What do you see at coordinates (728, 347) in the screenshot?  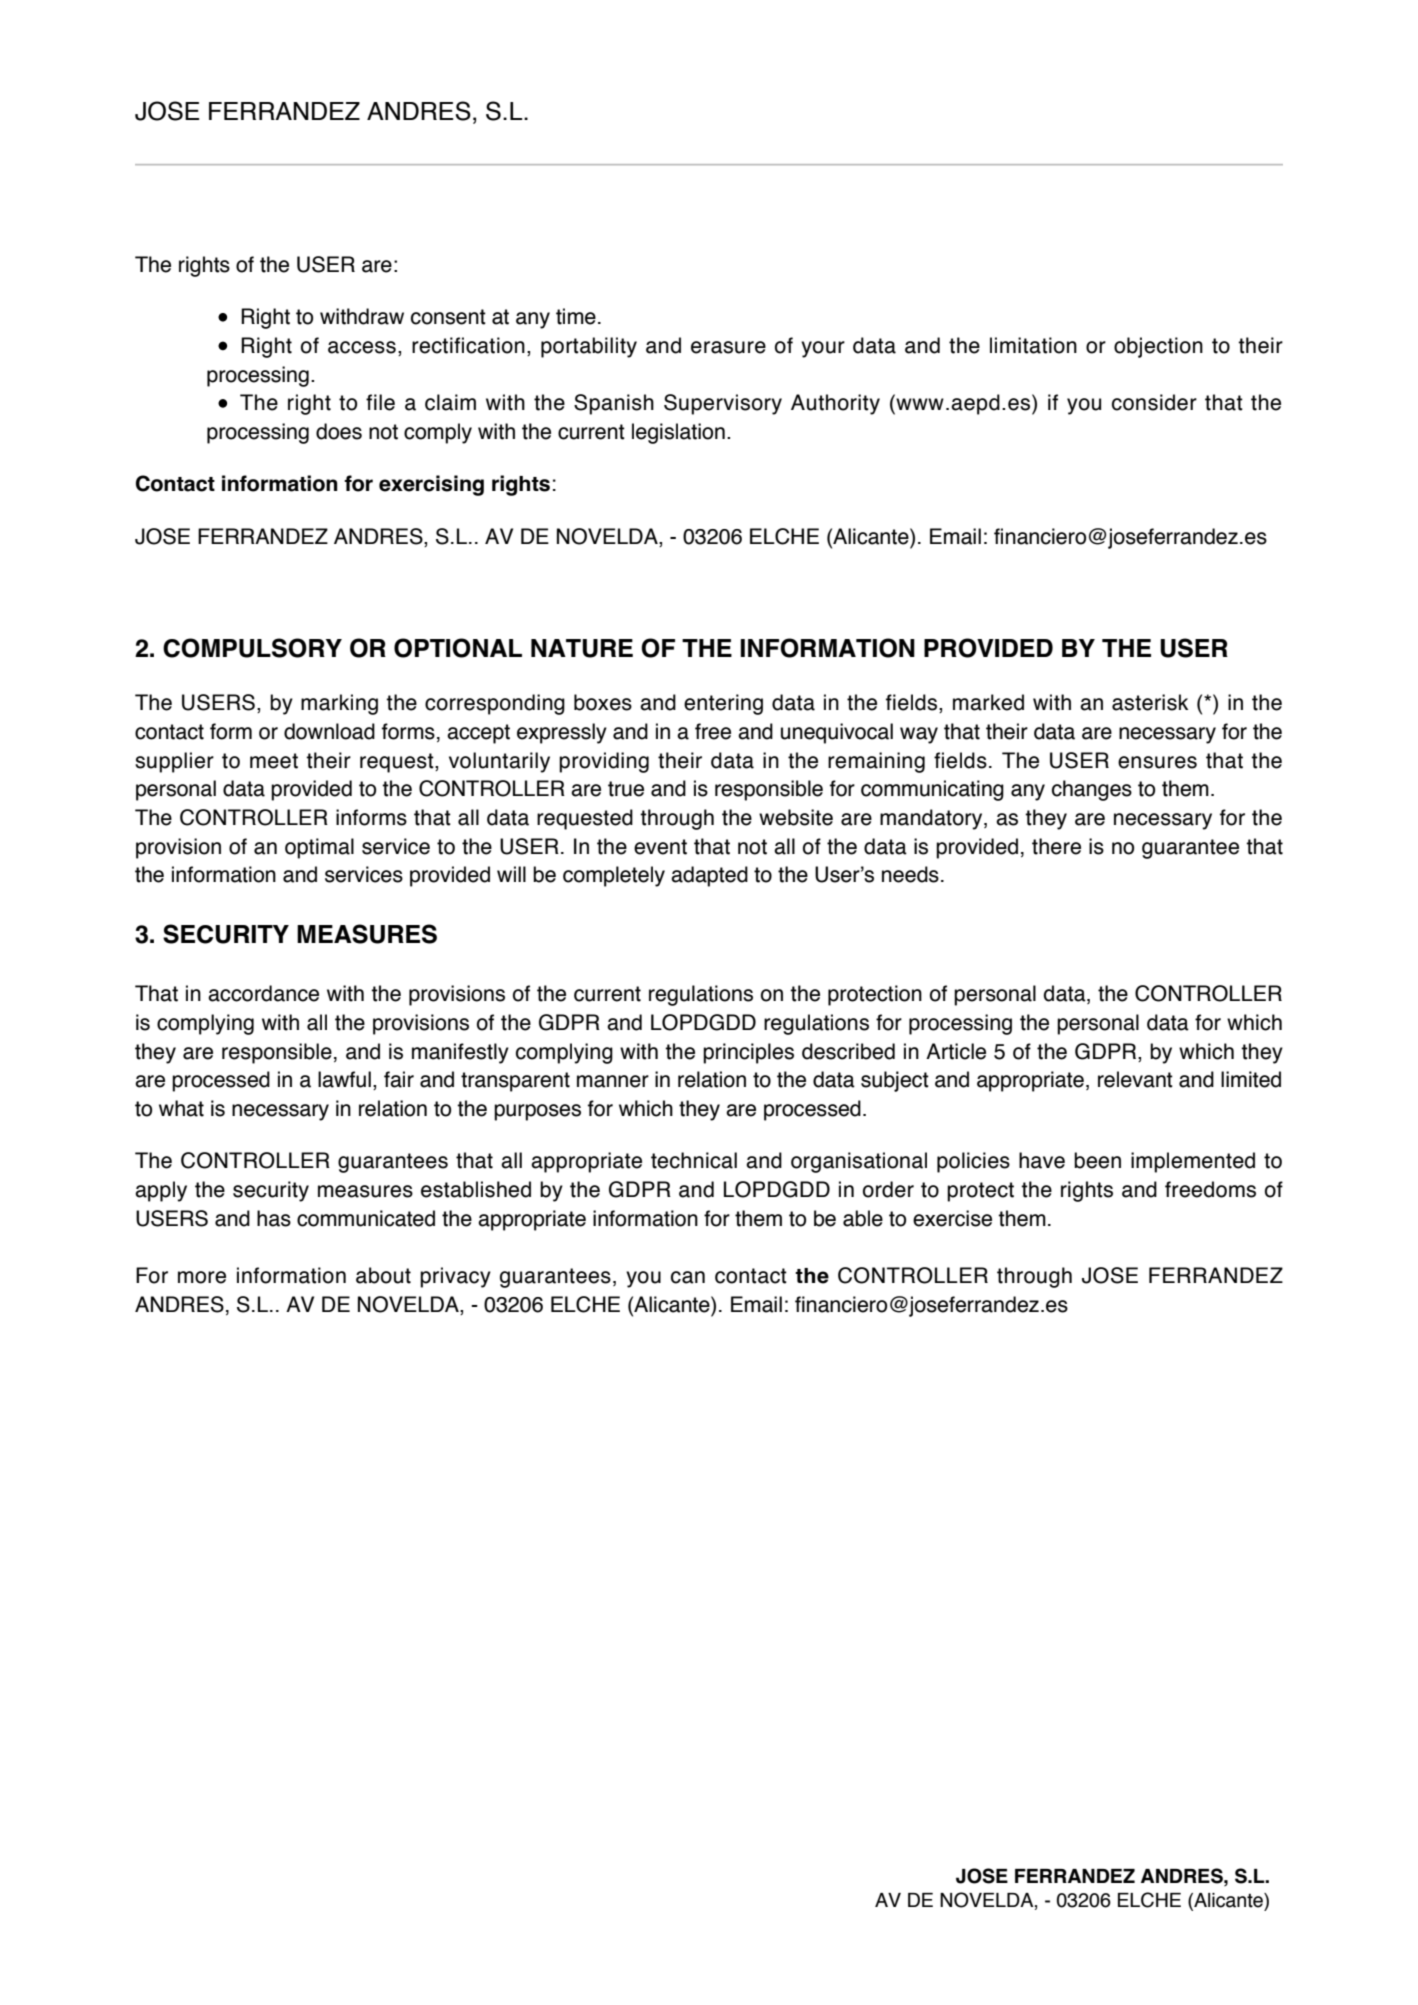 I see `erasure` at bounding box center [728, 347].
